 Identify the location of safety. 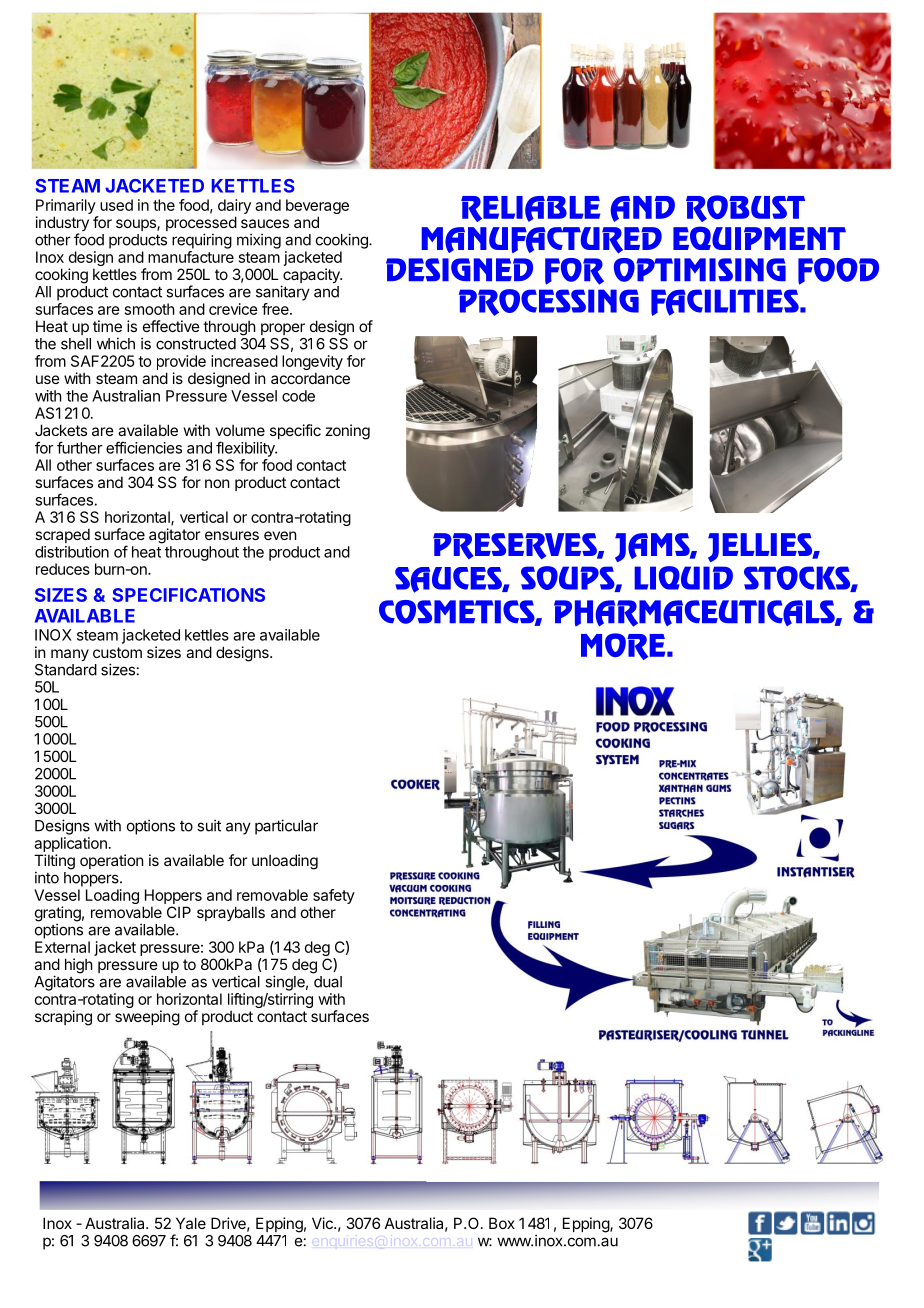
(334, 896).
